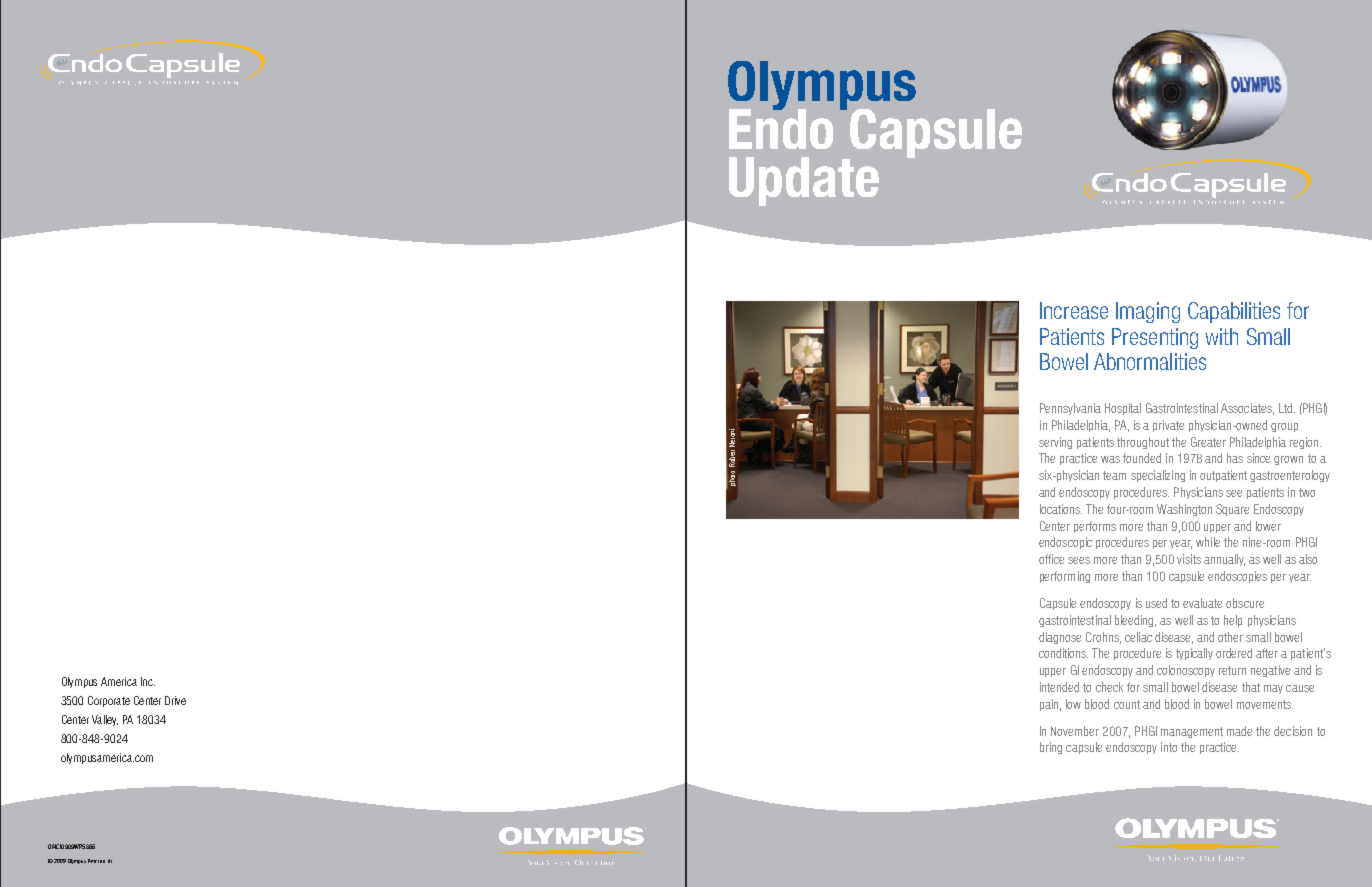 This screenshot has height=887, width=1372. Describe the element at coordinates (1051, 748) in the screenshot. I see `bring` at that location.
